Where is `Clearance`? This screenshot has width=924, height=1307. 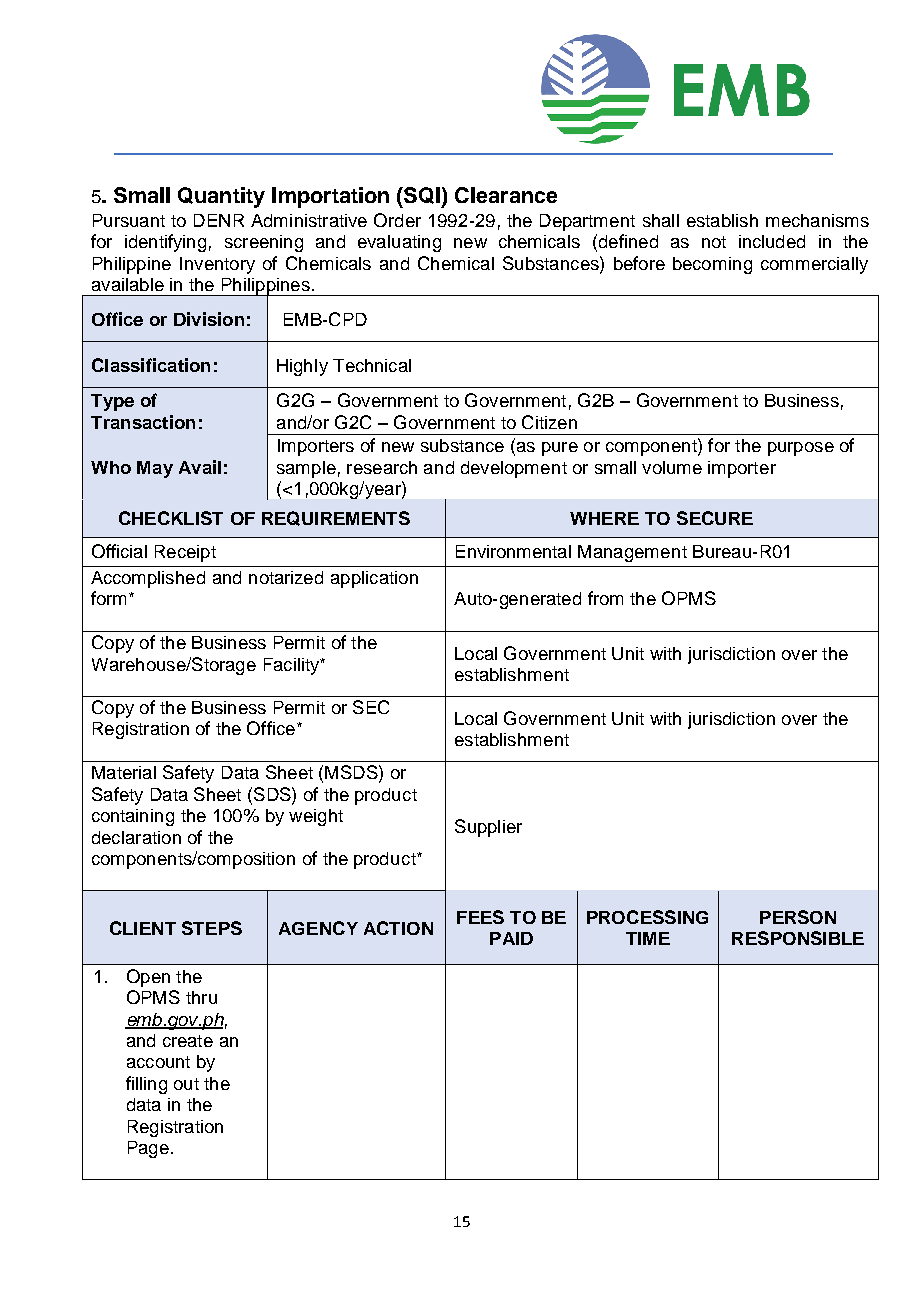 Clearance is located at coordinates (506, 195).
